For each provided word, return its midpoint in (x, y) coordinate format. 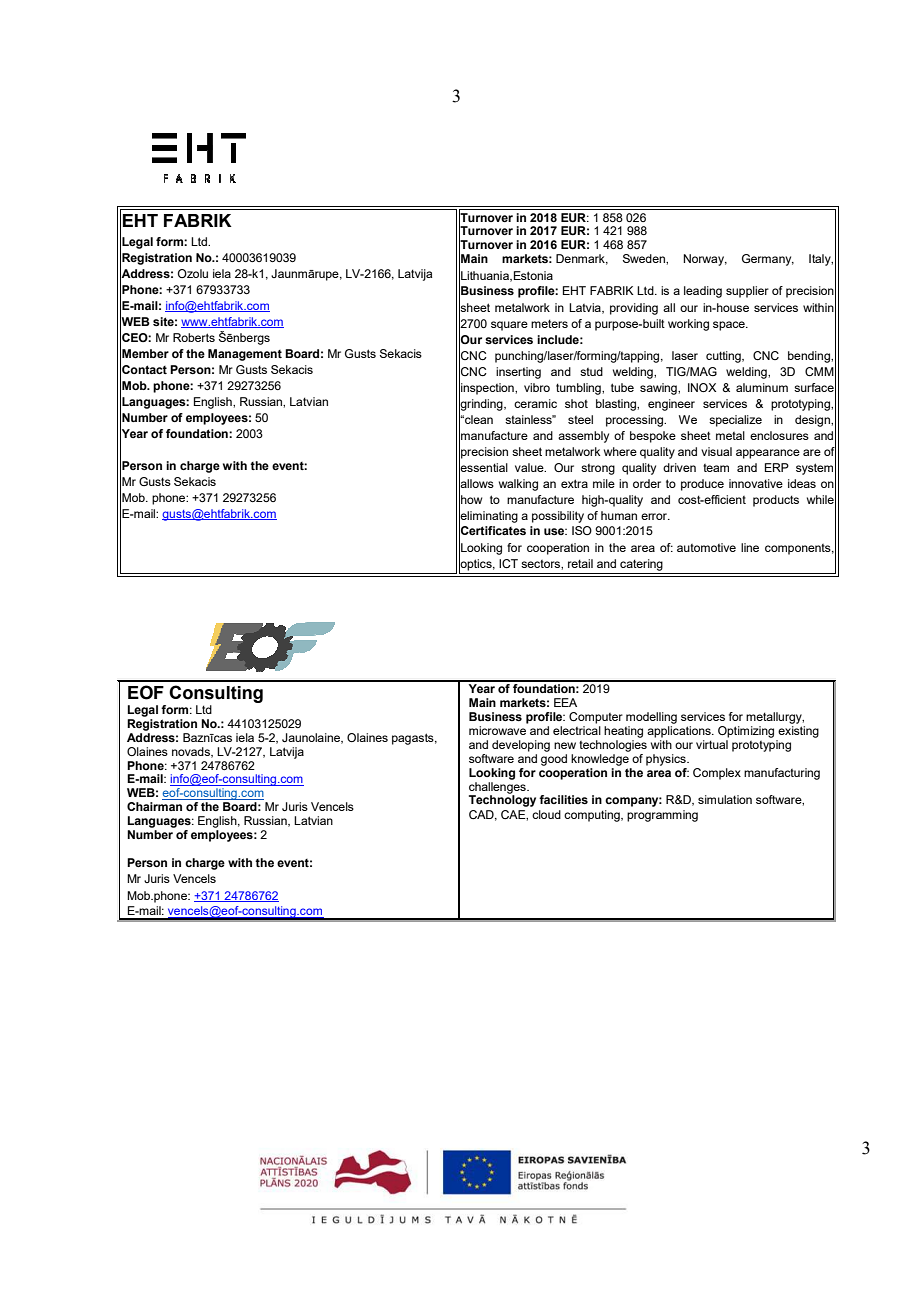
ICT (508, 563)
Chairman (154, 806)
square (509, 326)
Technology (502, 800)
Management (245, 355)
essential (483, 467)
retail (580, 563)
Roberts (194, 337)
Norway (705, 260)
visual (716, 451)
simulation (725, 799)
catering (641, 565)
